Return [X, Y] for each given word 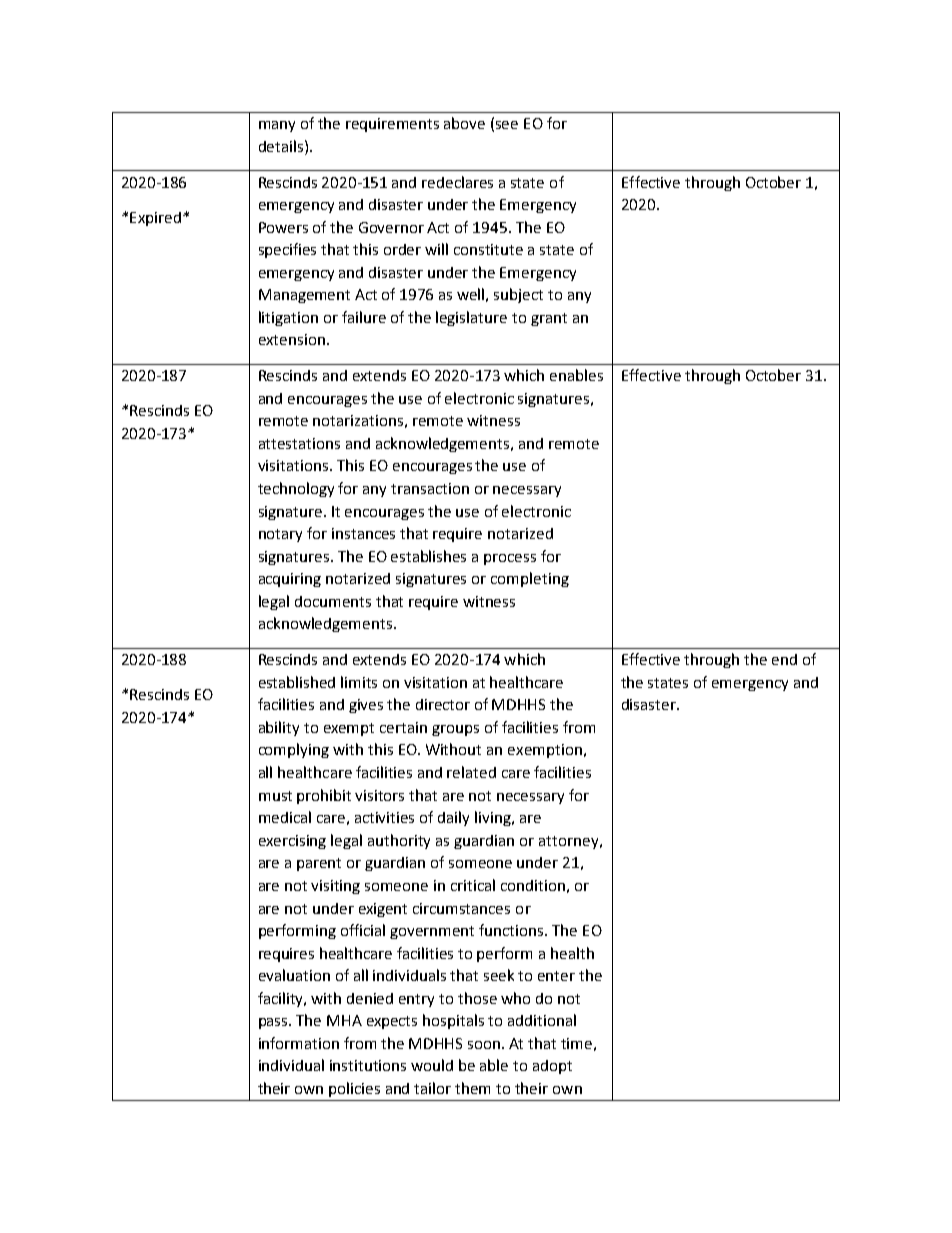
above [464, 123]
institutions [368, 1065]
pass [274, 1023]
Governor [391, 227]
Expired [155, 219]
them [472, 1088]
